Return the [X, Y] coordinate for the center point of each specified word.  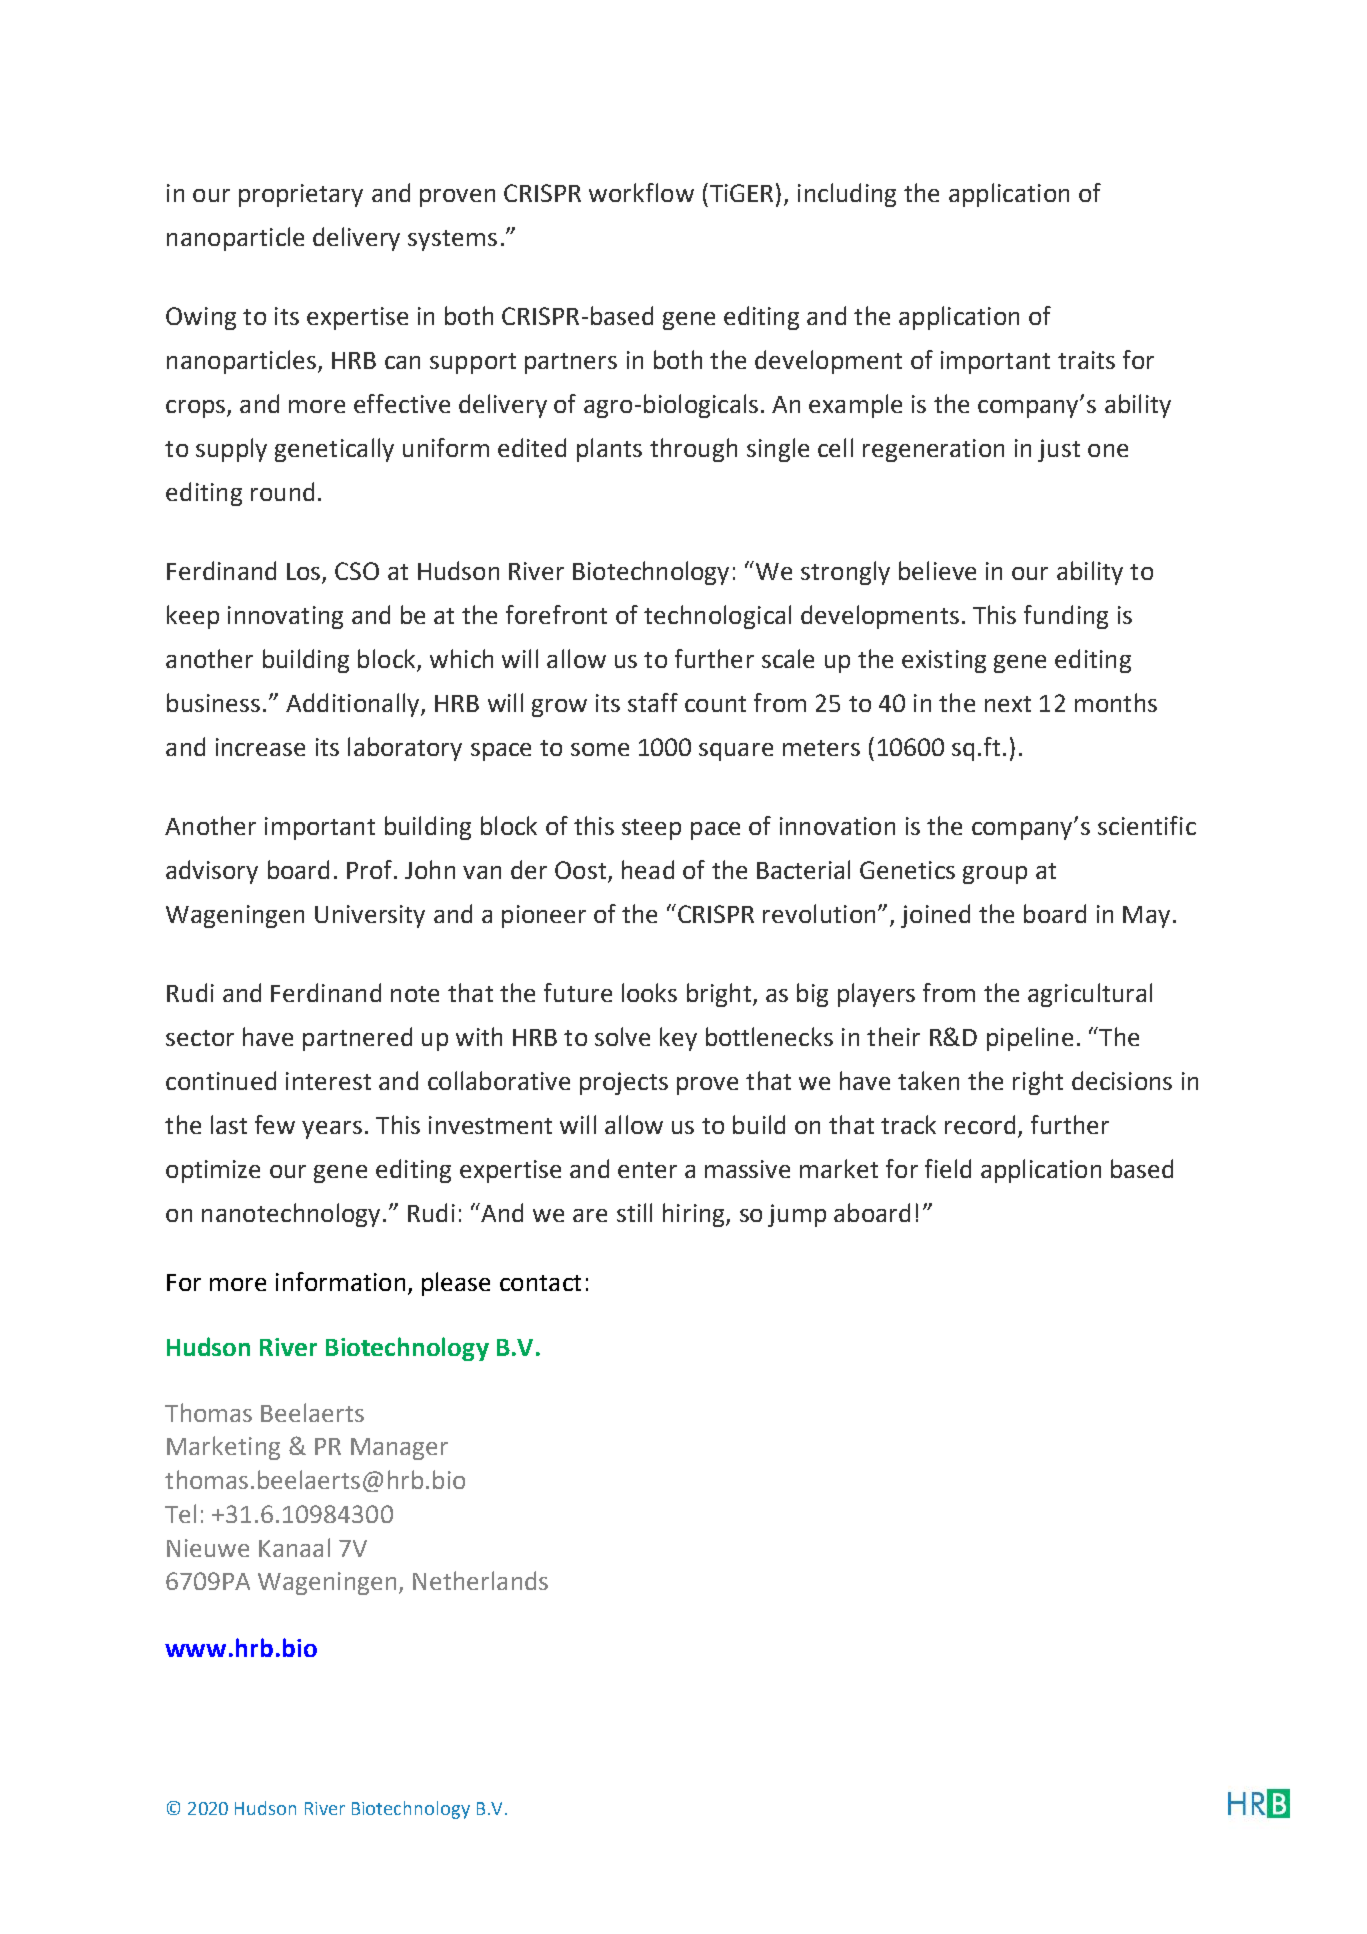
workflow [641, 192]
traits [1086, 360]
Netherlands [480, 1580]
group [995, 875]
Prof [371, 869]
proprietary [301, 195]
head [648, 869]
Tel [180, 1513]
